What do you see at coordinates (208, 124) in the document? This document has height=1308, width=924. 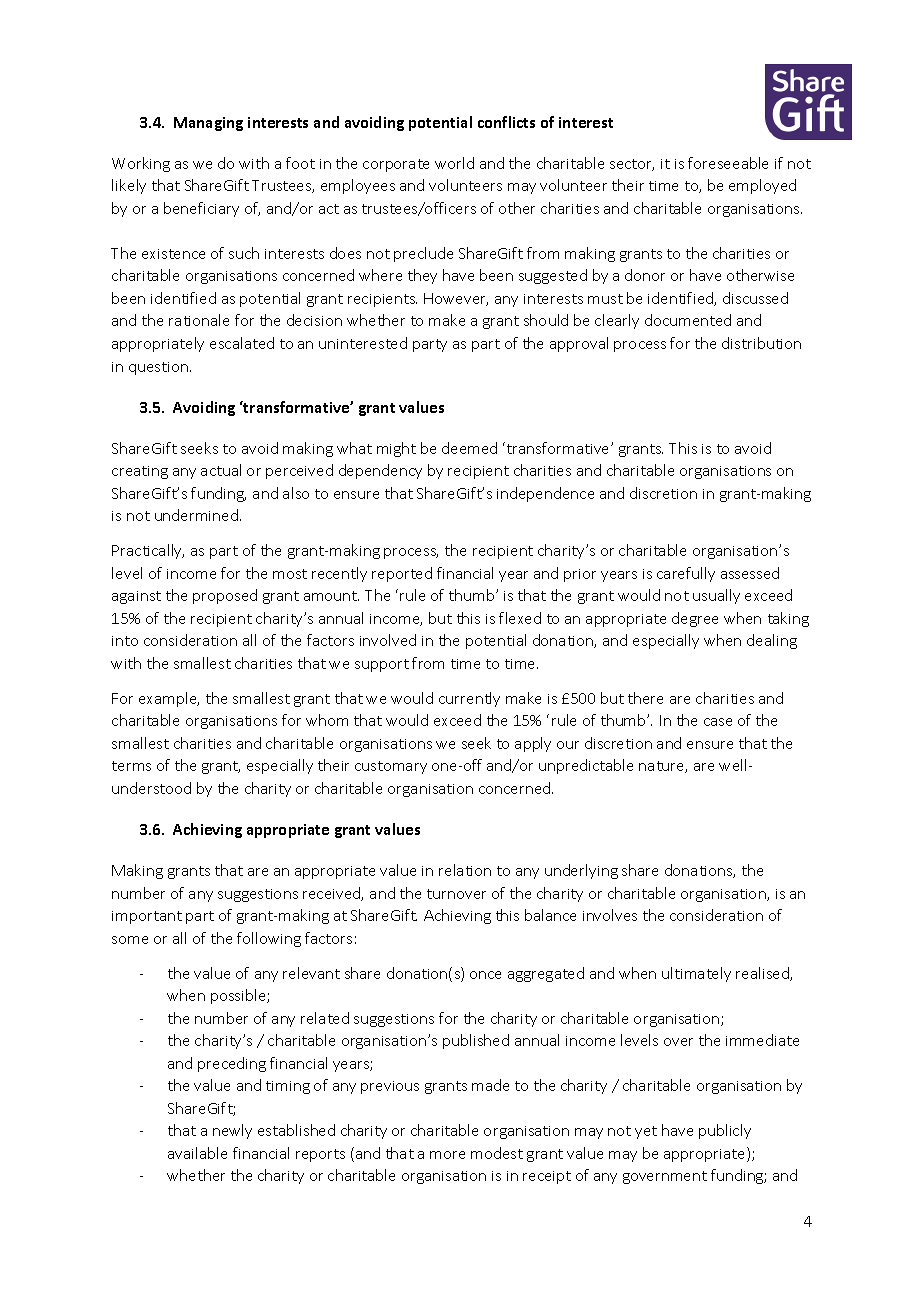 I see `Managing` at bounding box center [208, 124].
